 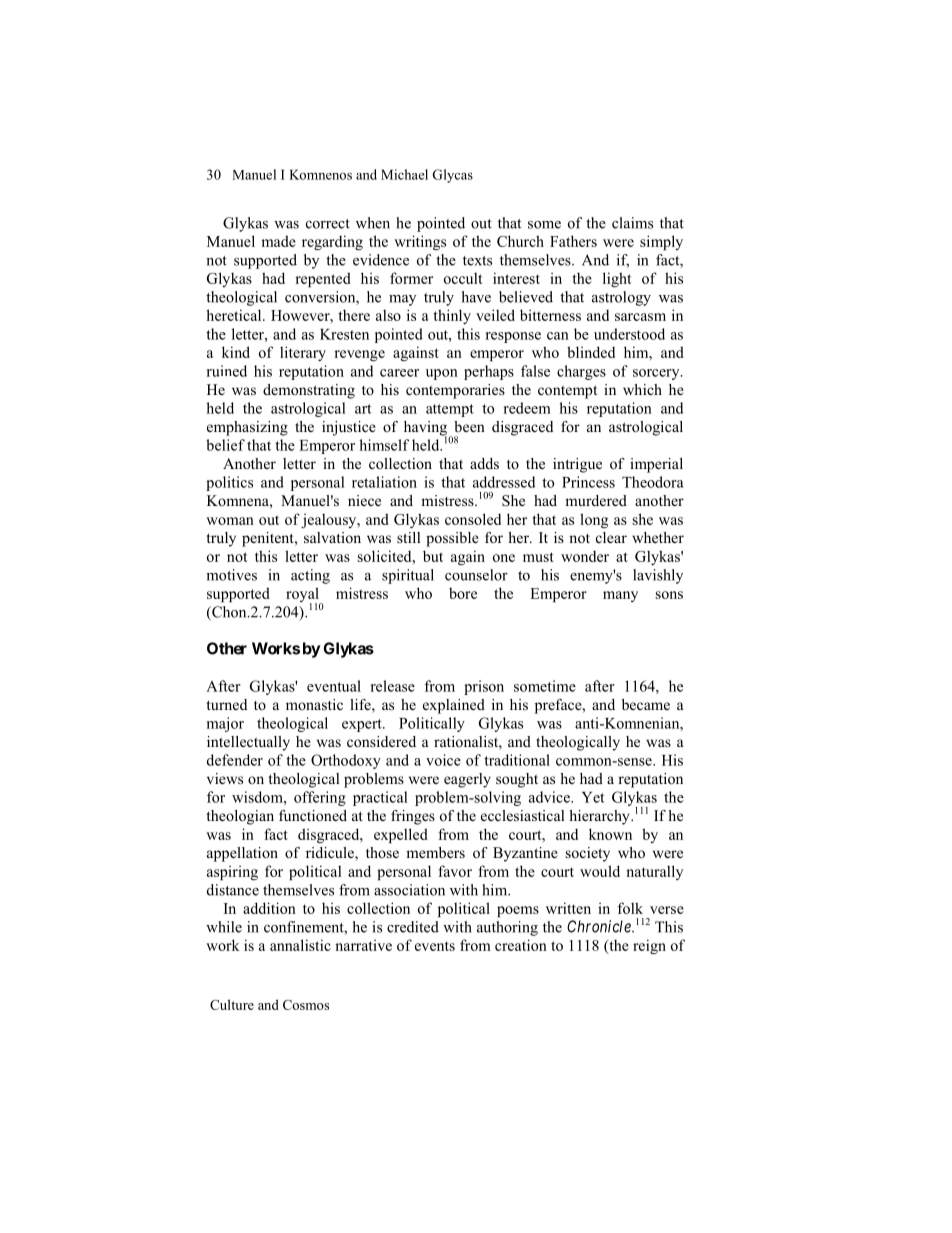 What do you see at coordinates (632, 223) in the page?
I see `claims` at bounding box center [632, 223].
